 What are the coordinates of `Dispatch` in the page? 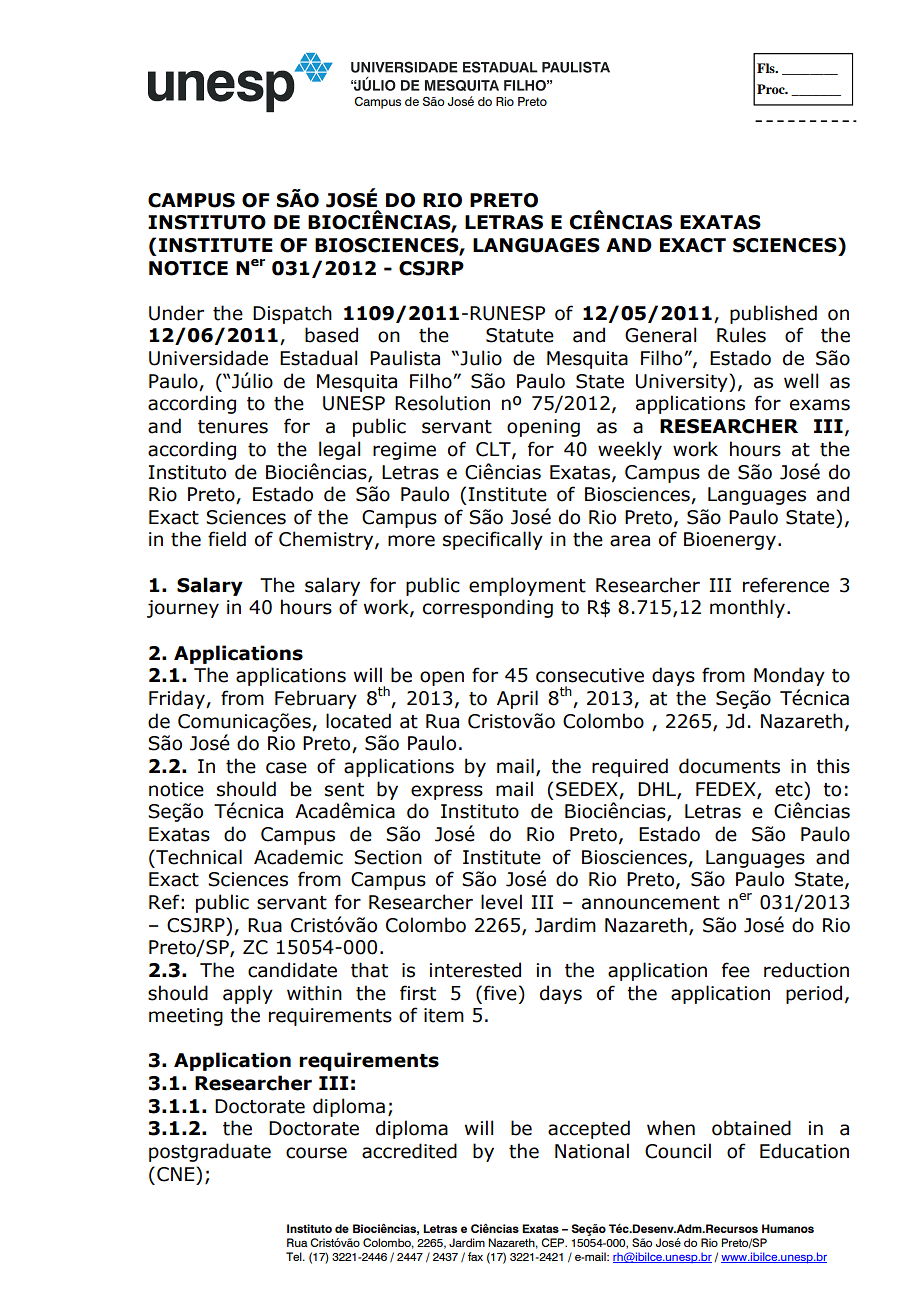 It's located at (292, 314).
